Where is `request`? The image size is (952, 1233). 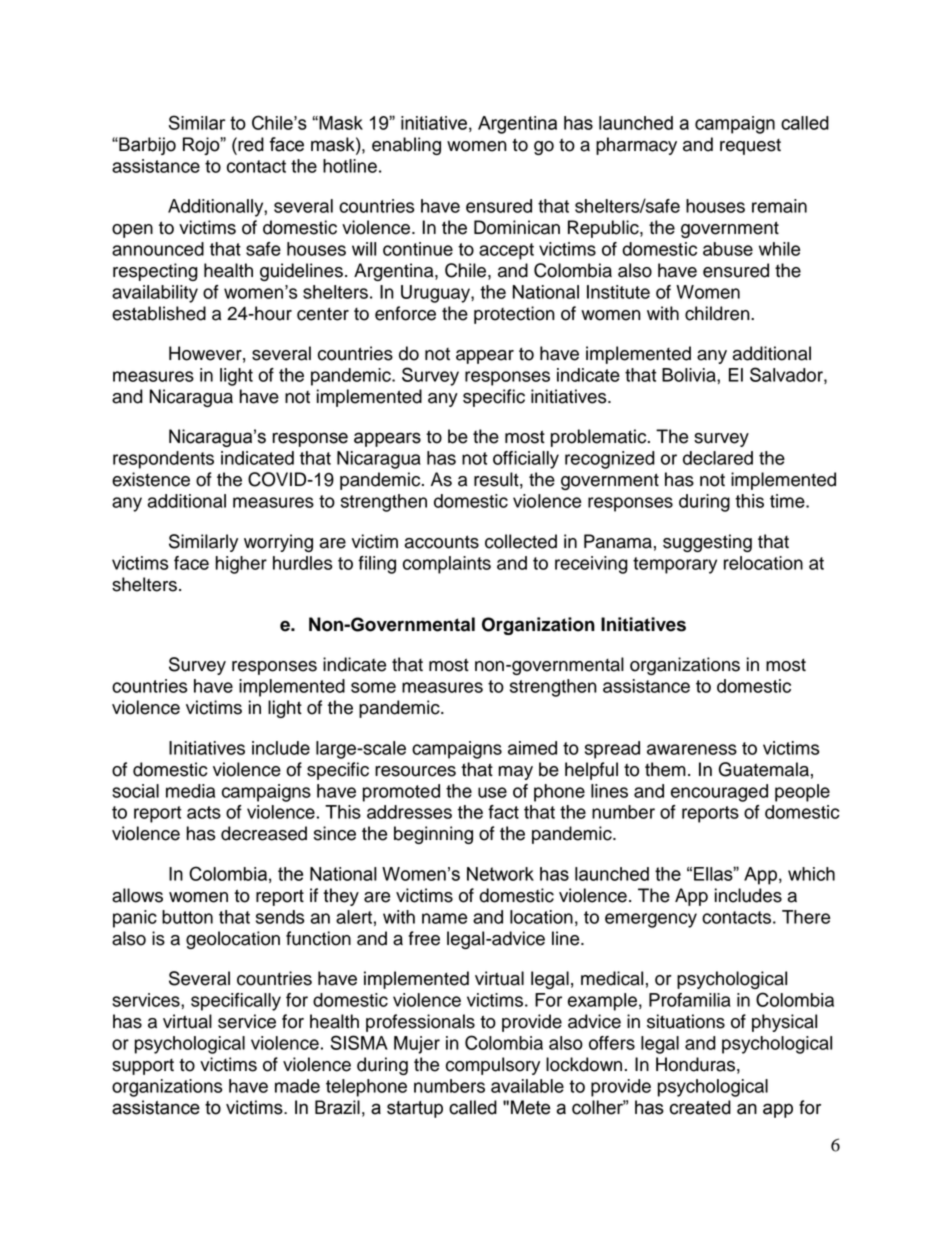 request is located at coordinates (750, 147).
